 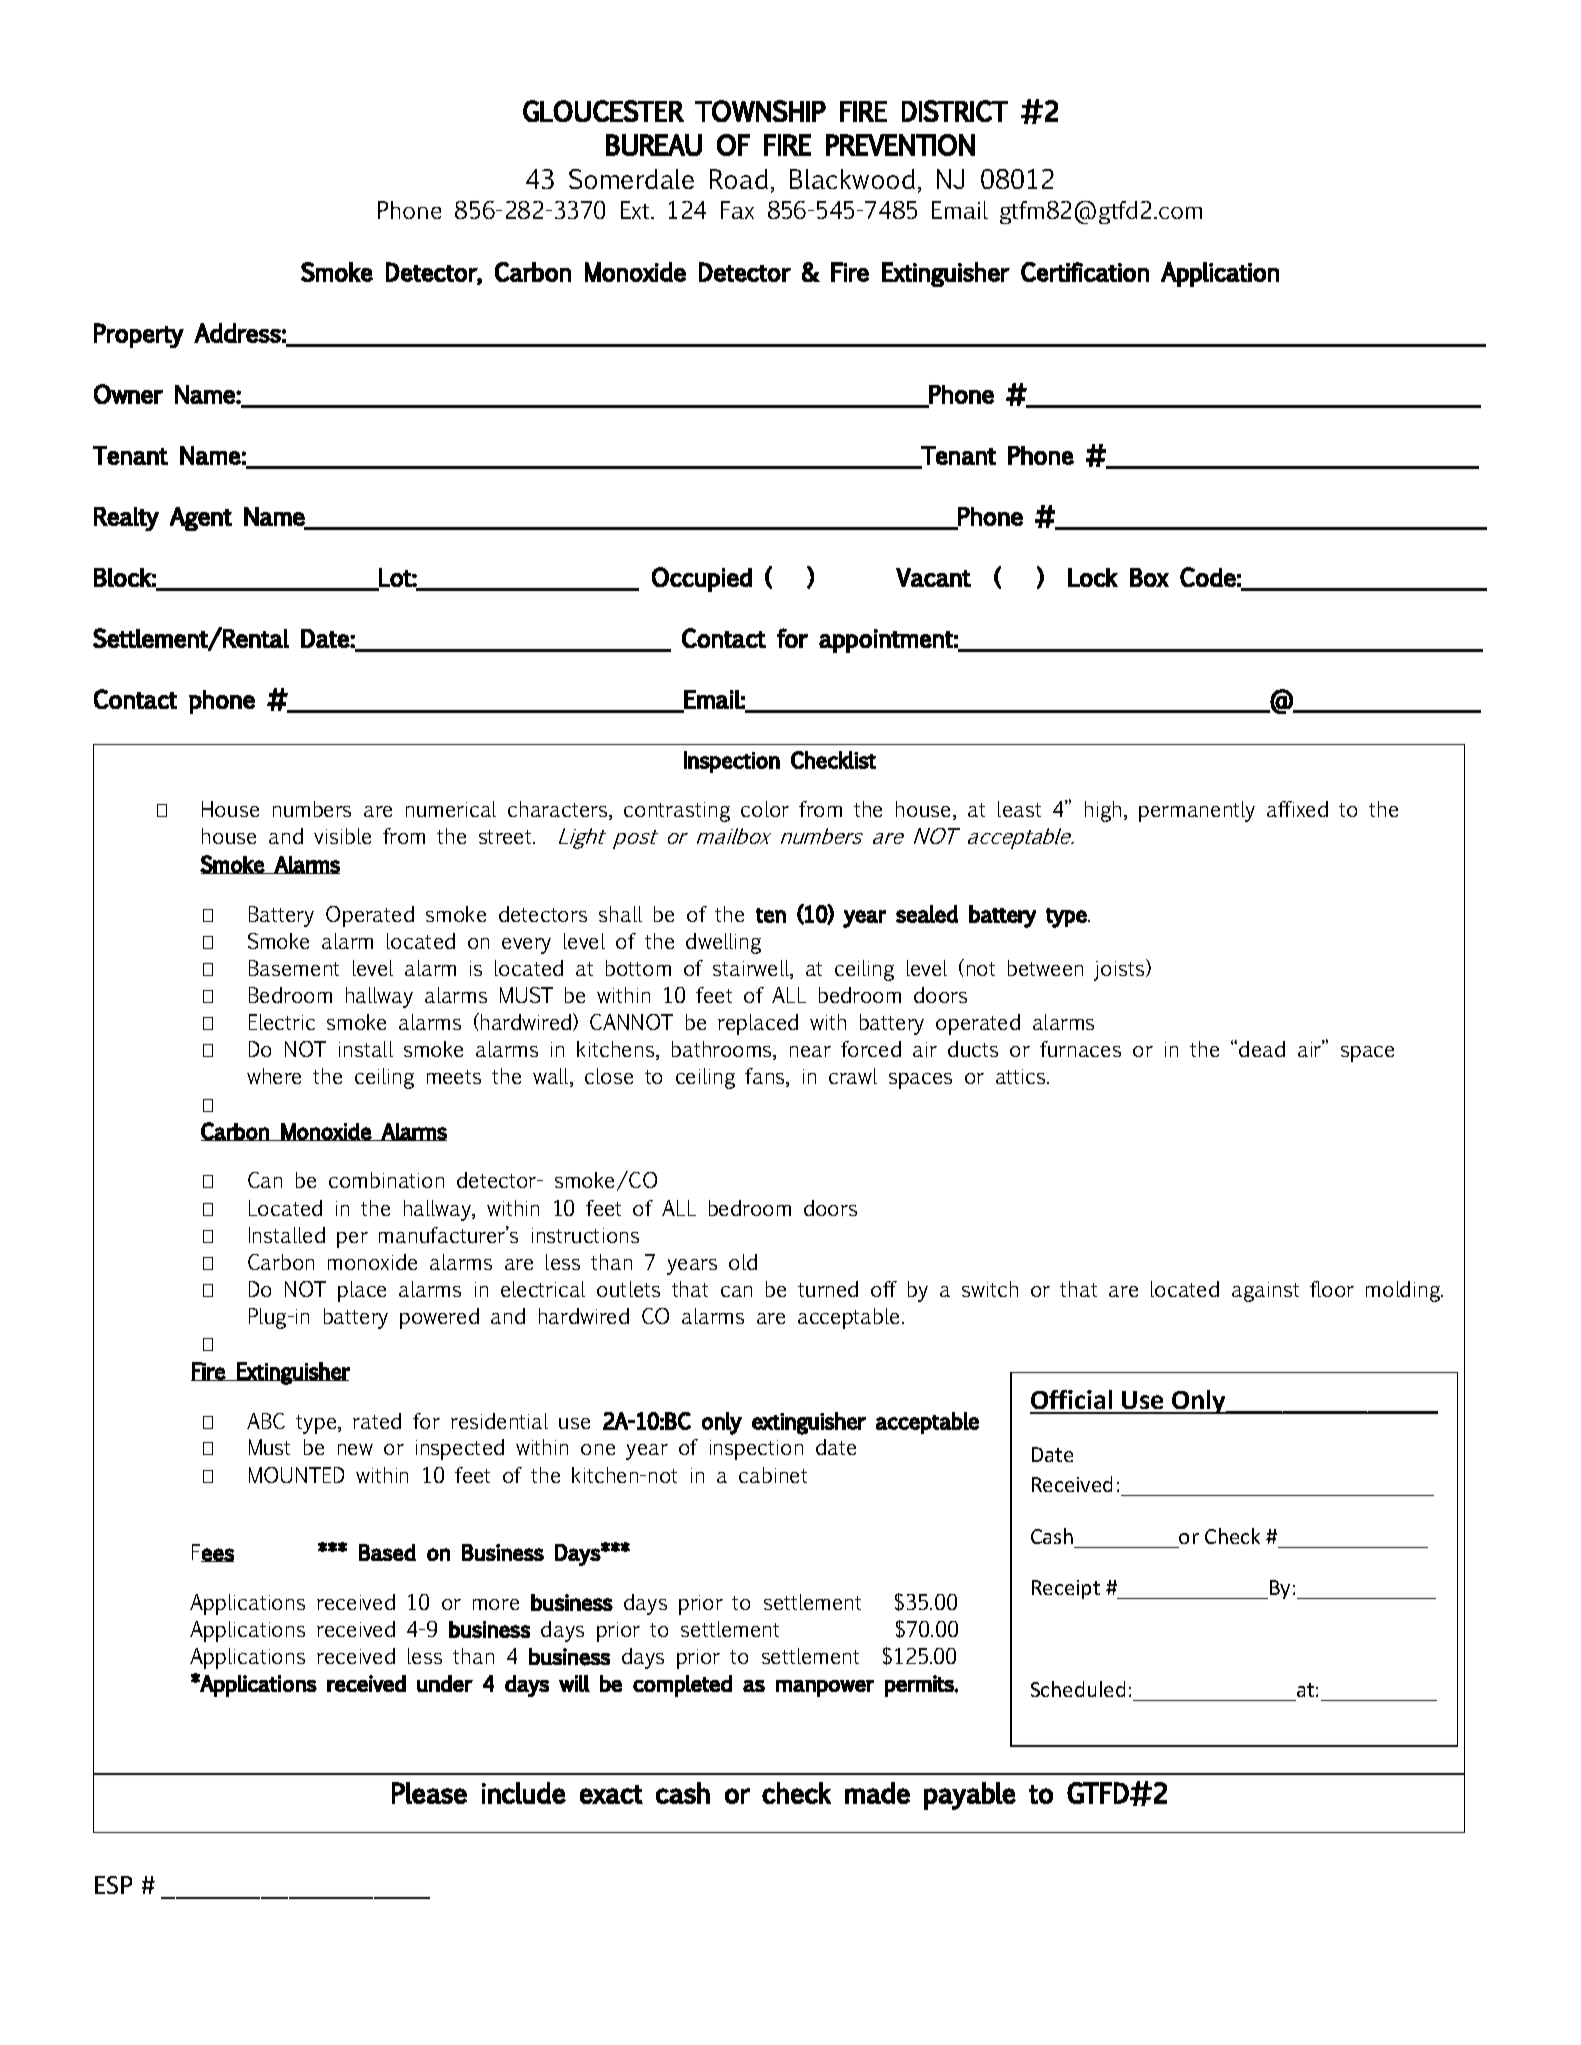 What do you see at coordinates (765, 809) in the screenshot?
I see `color` at bounding box center [765, 809].
